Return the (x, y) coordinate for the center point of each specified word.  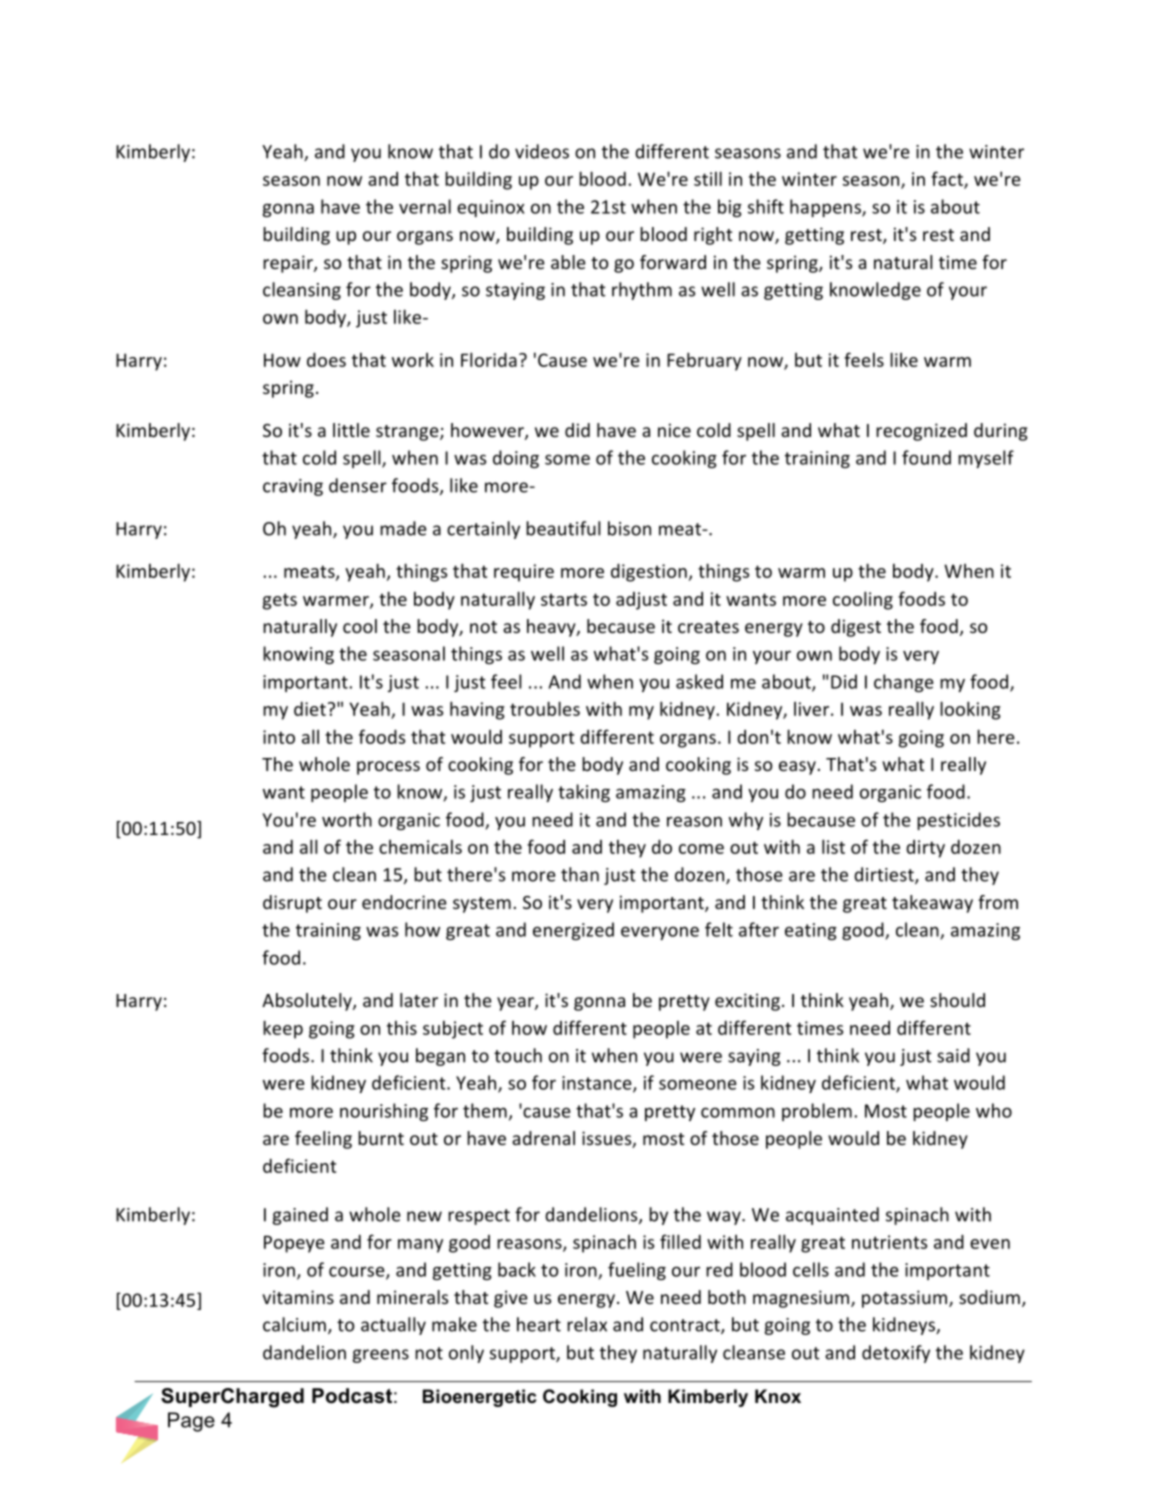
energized (573, 931)
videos (542, 151)
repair (289, 264)
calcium (294, 1324)
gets (280, 601)
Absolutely (308, 1002)
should (957, 1000)
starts (564, 599)
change (903, 683)
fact (948, 179)
